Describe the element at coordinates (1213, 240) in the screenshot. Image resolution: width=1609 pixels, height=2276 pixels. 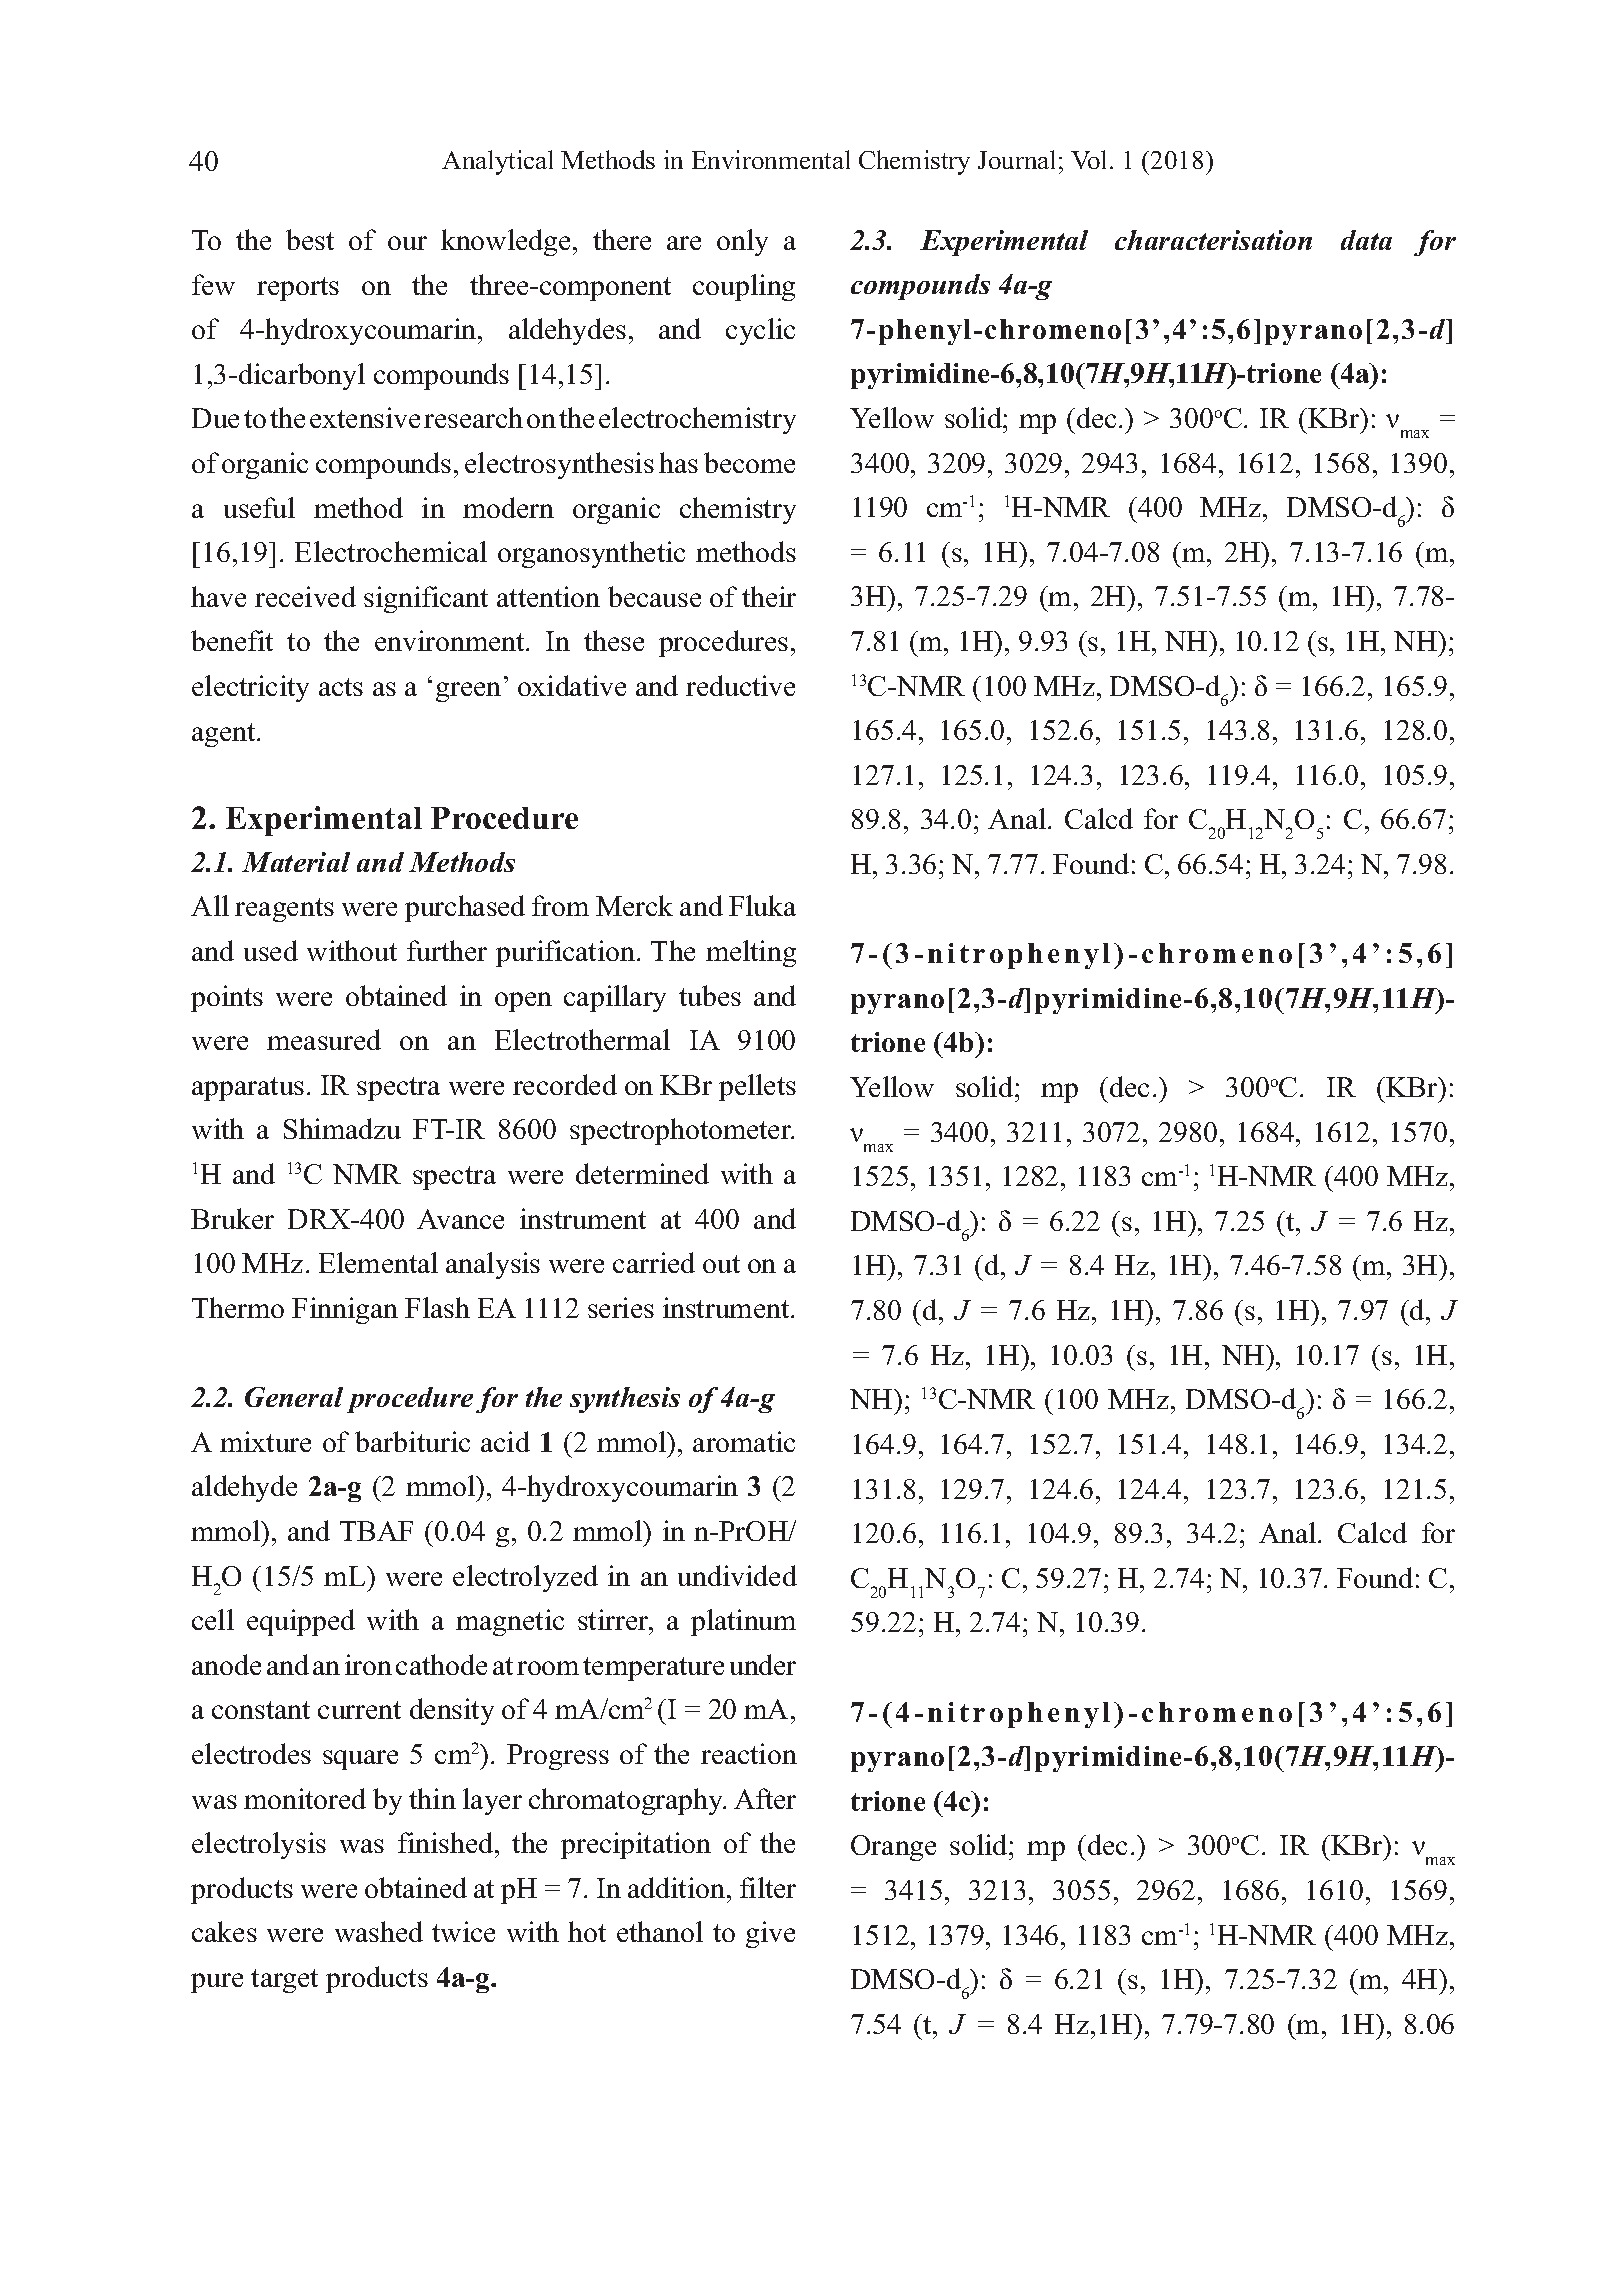
I see `characterisation` at that location.
